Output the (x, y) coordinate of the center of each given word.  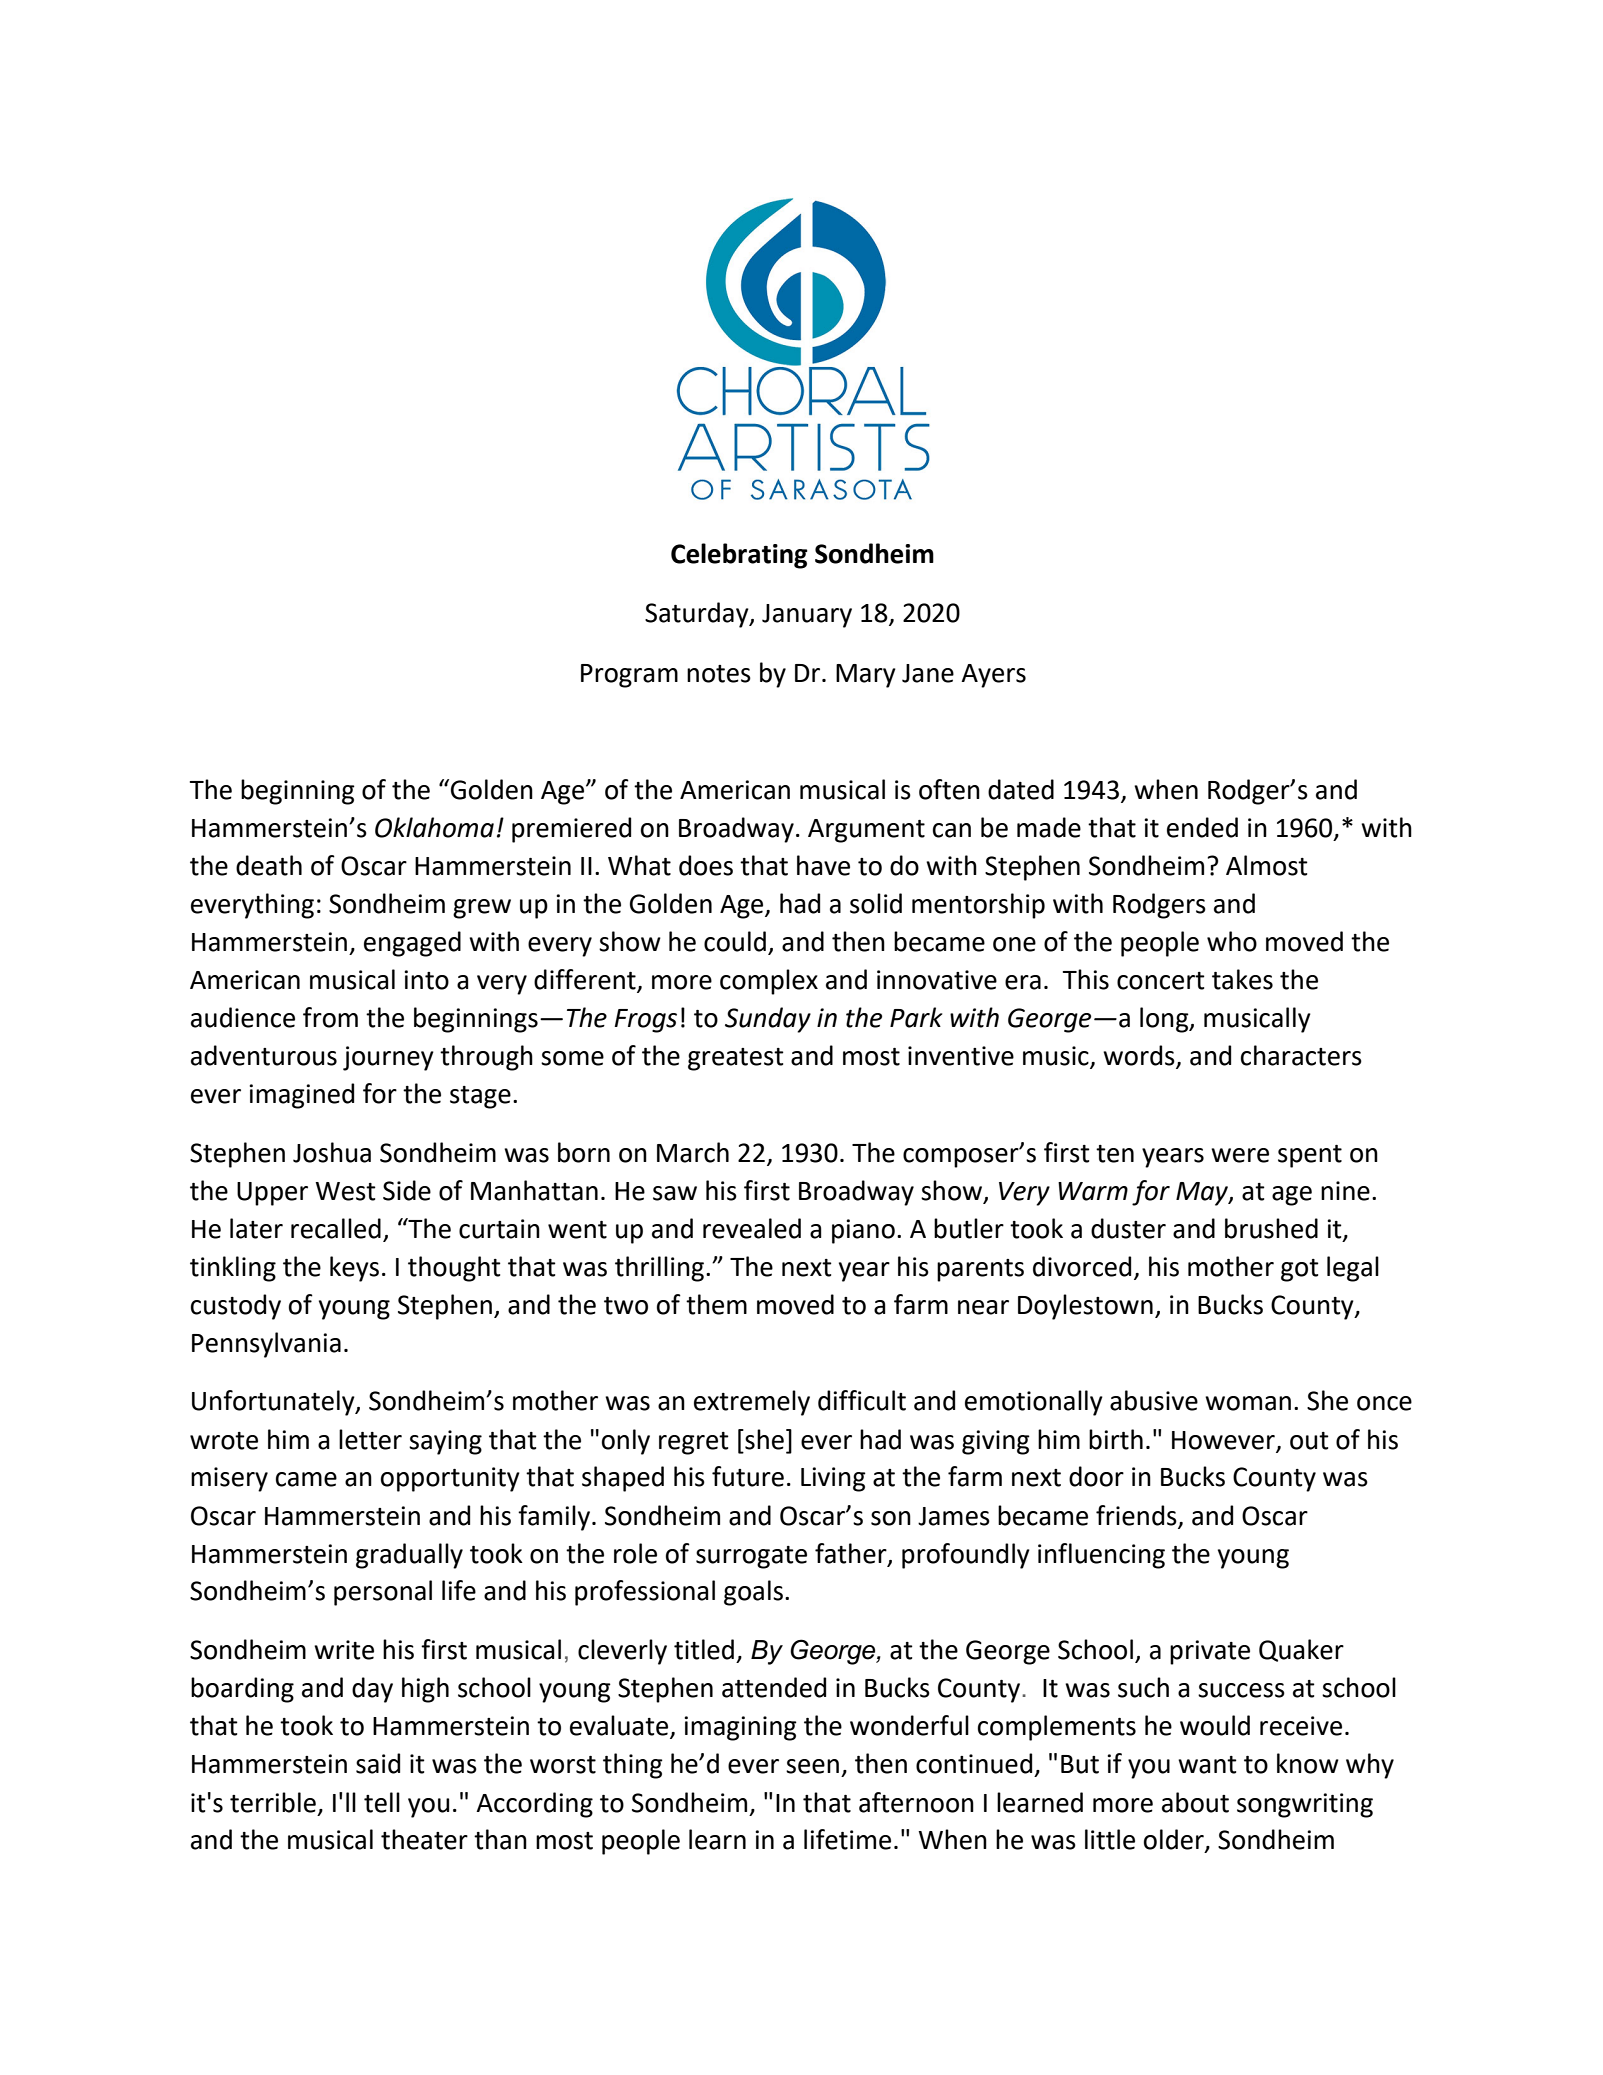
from (330, 1017)
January (807, 616)
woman (1248, 1403)
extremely (752, 1403)
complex (769, 982)
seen (812, 1766)
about (1195, 1802)
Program (629, 676)
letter (370, 1439)
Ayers (993, 676)
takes (1242, 979)
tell (382, 1802)
